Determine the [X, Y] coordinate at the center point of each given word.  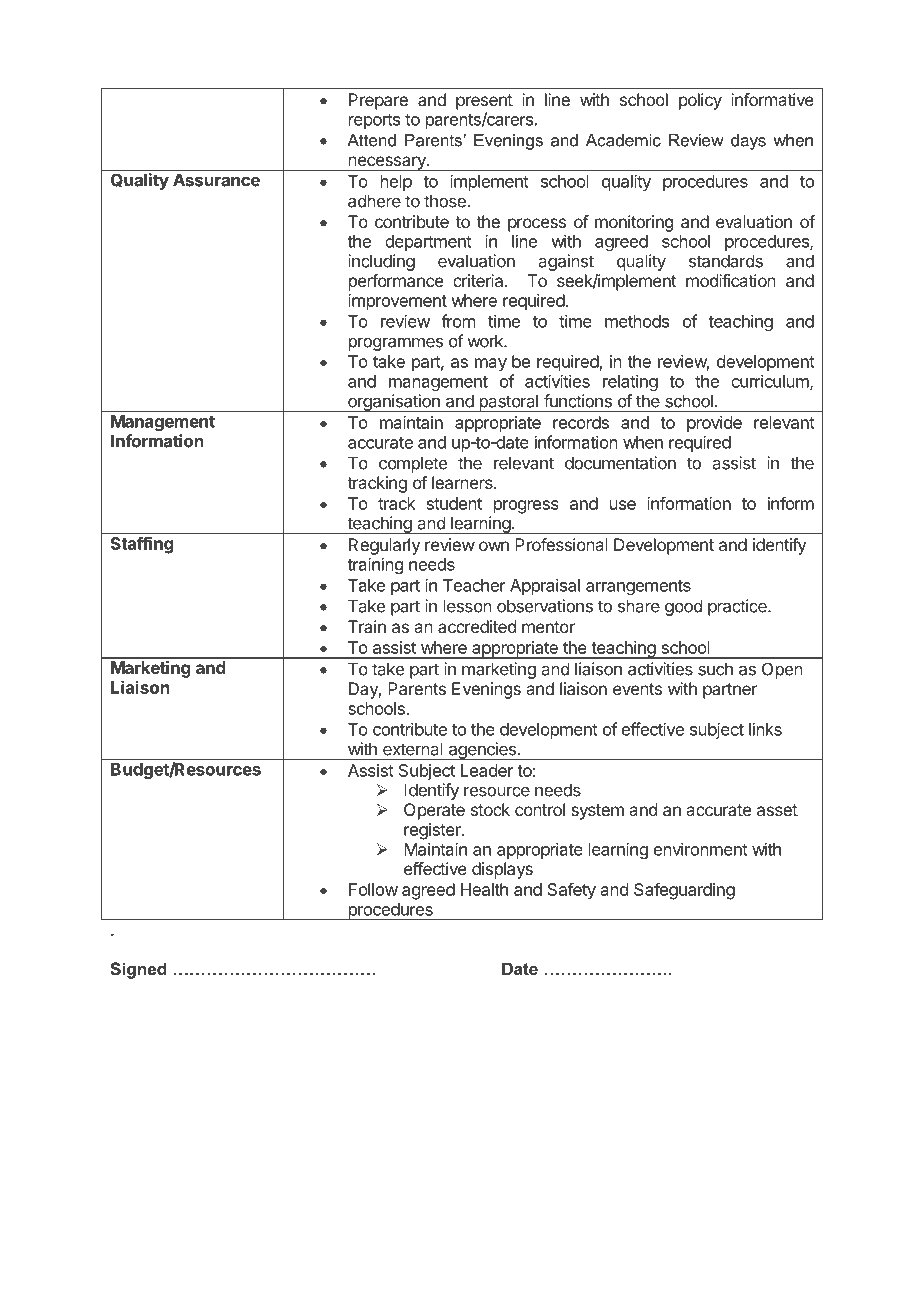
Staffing [142, 545]
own [494, 546]
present [484, 102]
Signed [138, 970]
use [623, 505]
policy [700, 101]
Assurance [216, 180]
